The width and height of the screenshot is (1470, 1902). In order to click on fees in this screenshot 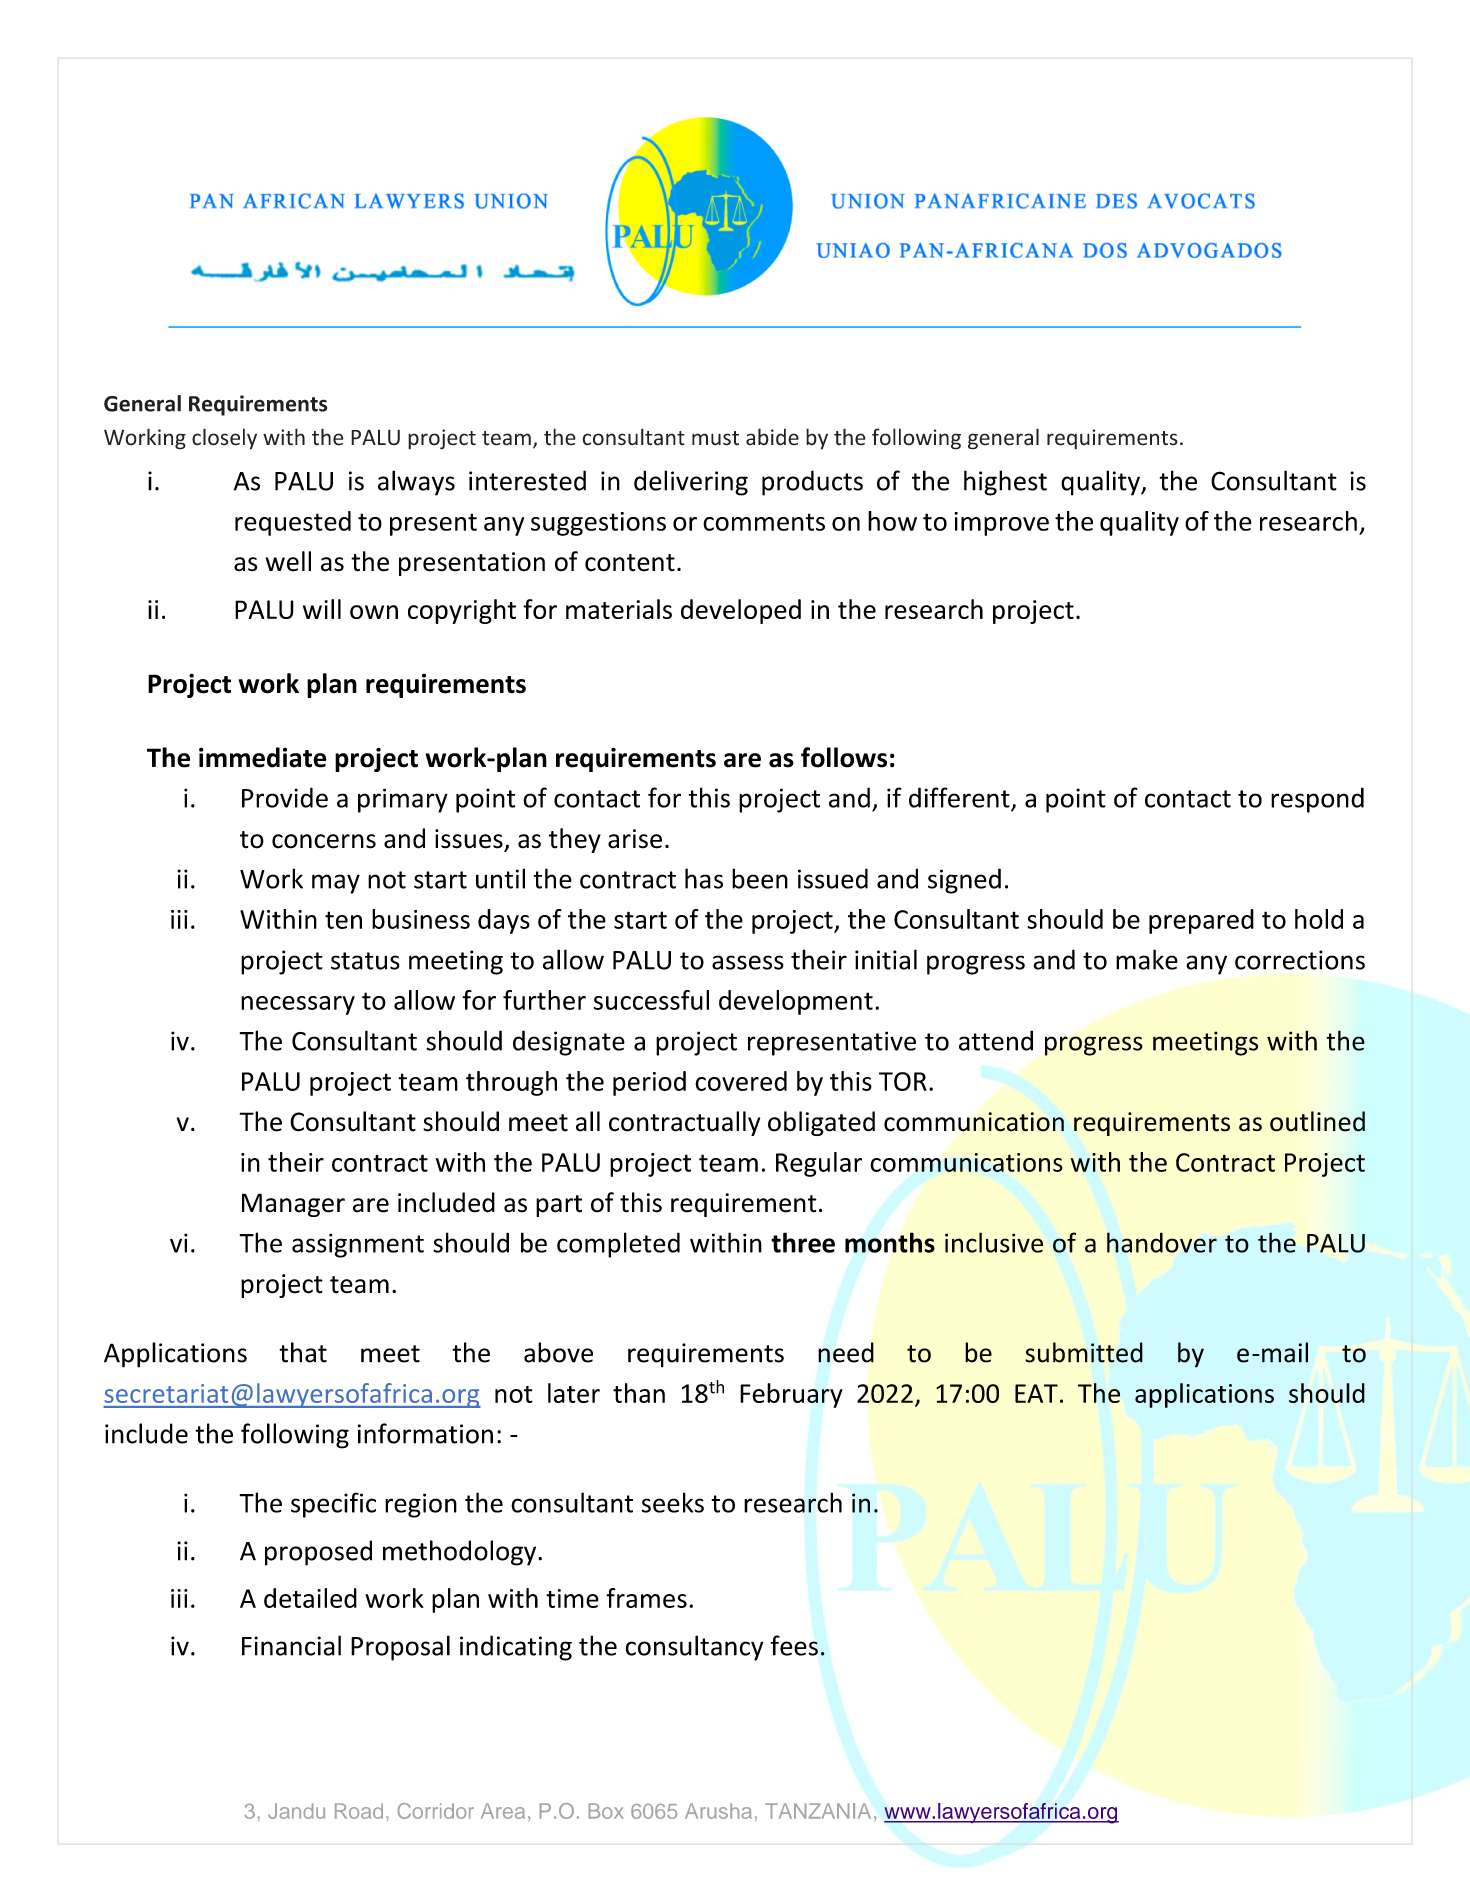, I will do `click(794, 1645)`.
